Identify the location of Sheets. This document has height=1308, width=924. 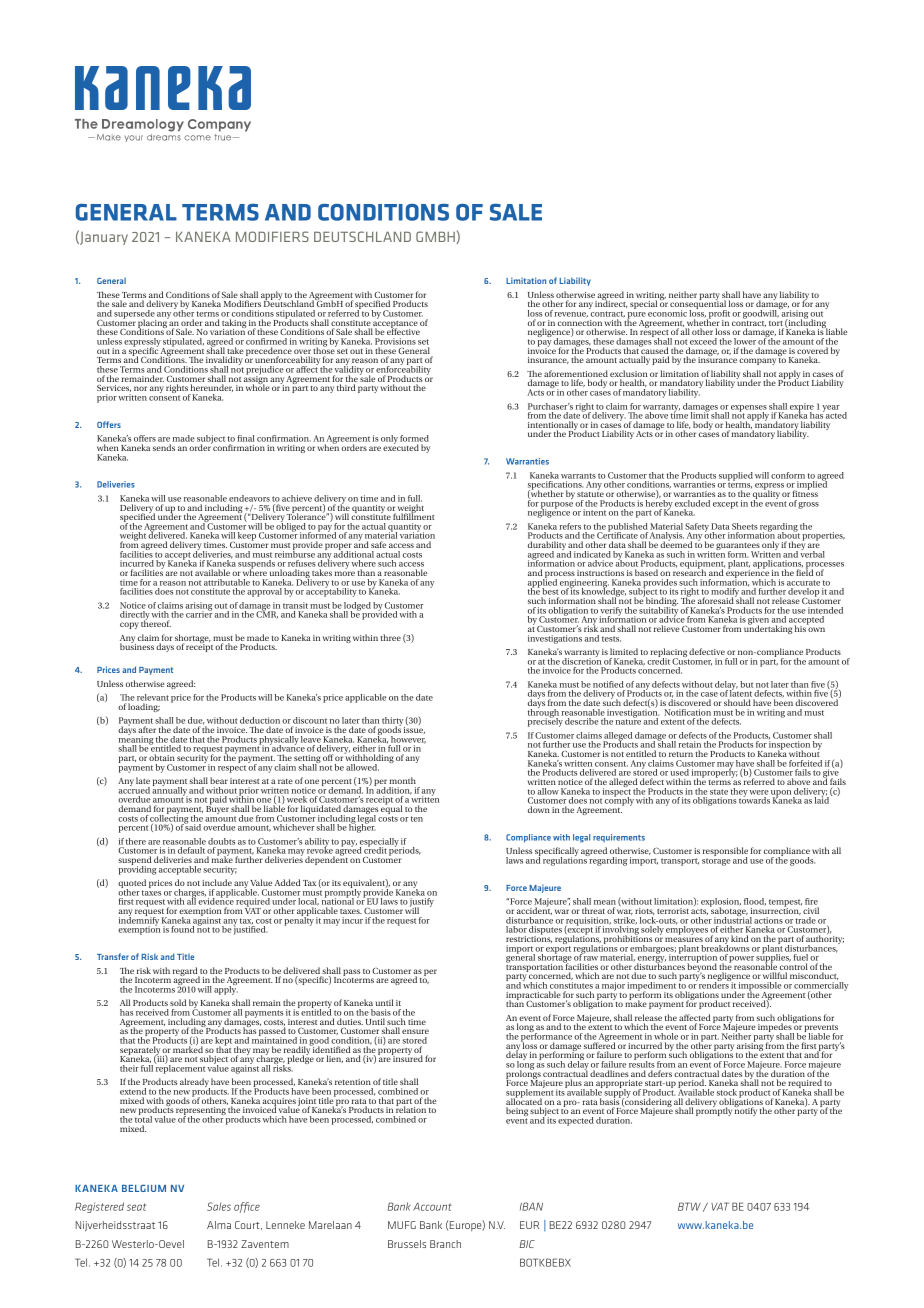
(745, 526).
